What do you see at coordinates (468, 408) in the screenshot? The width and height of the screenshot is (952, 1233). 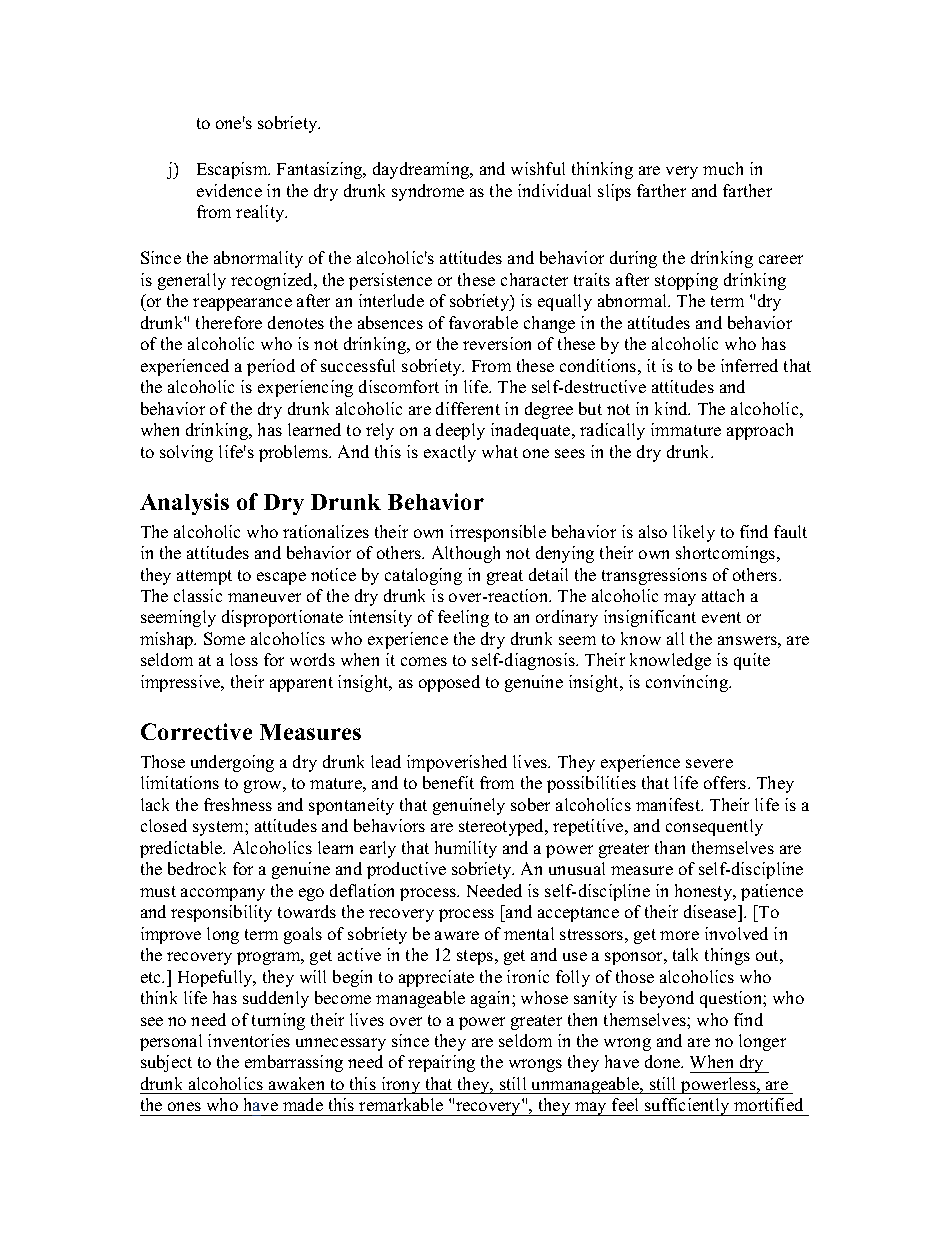 I see `different` at bounding box center [468, 408].
